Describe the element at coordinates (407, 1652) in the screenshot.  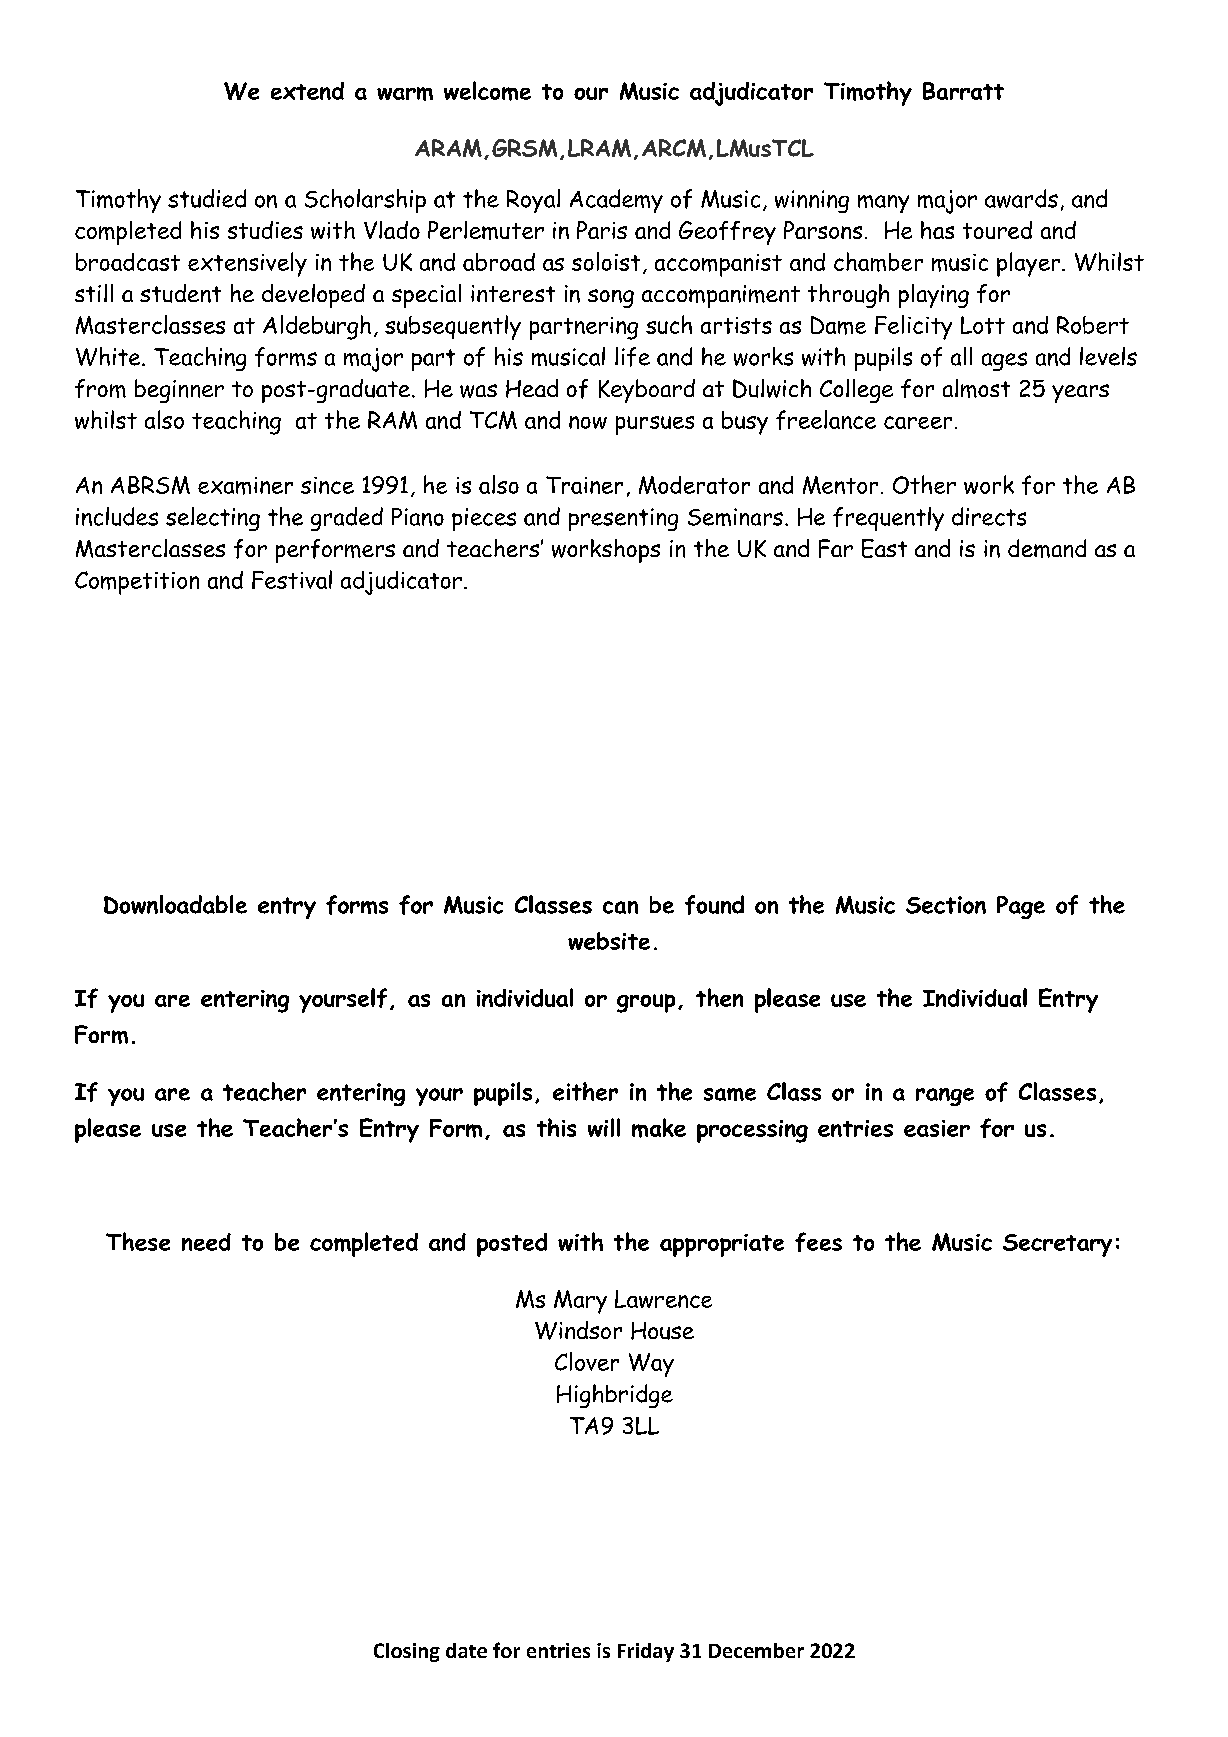
I see `Closing` at that location.
